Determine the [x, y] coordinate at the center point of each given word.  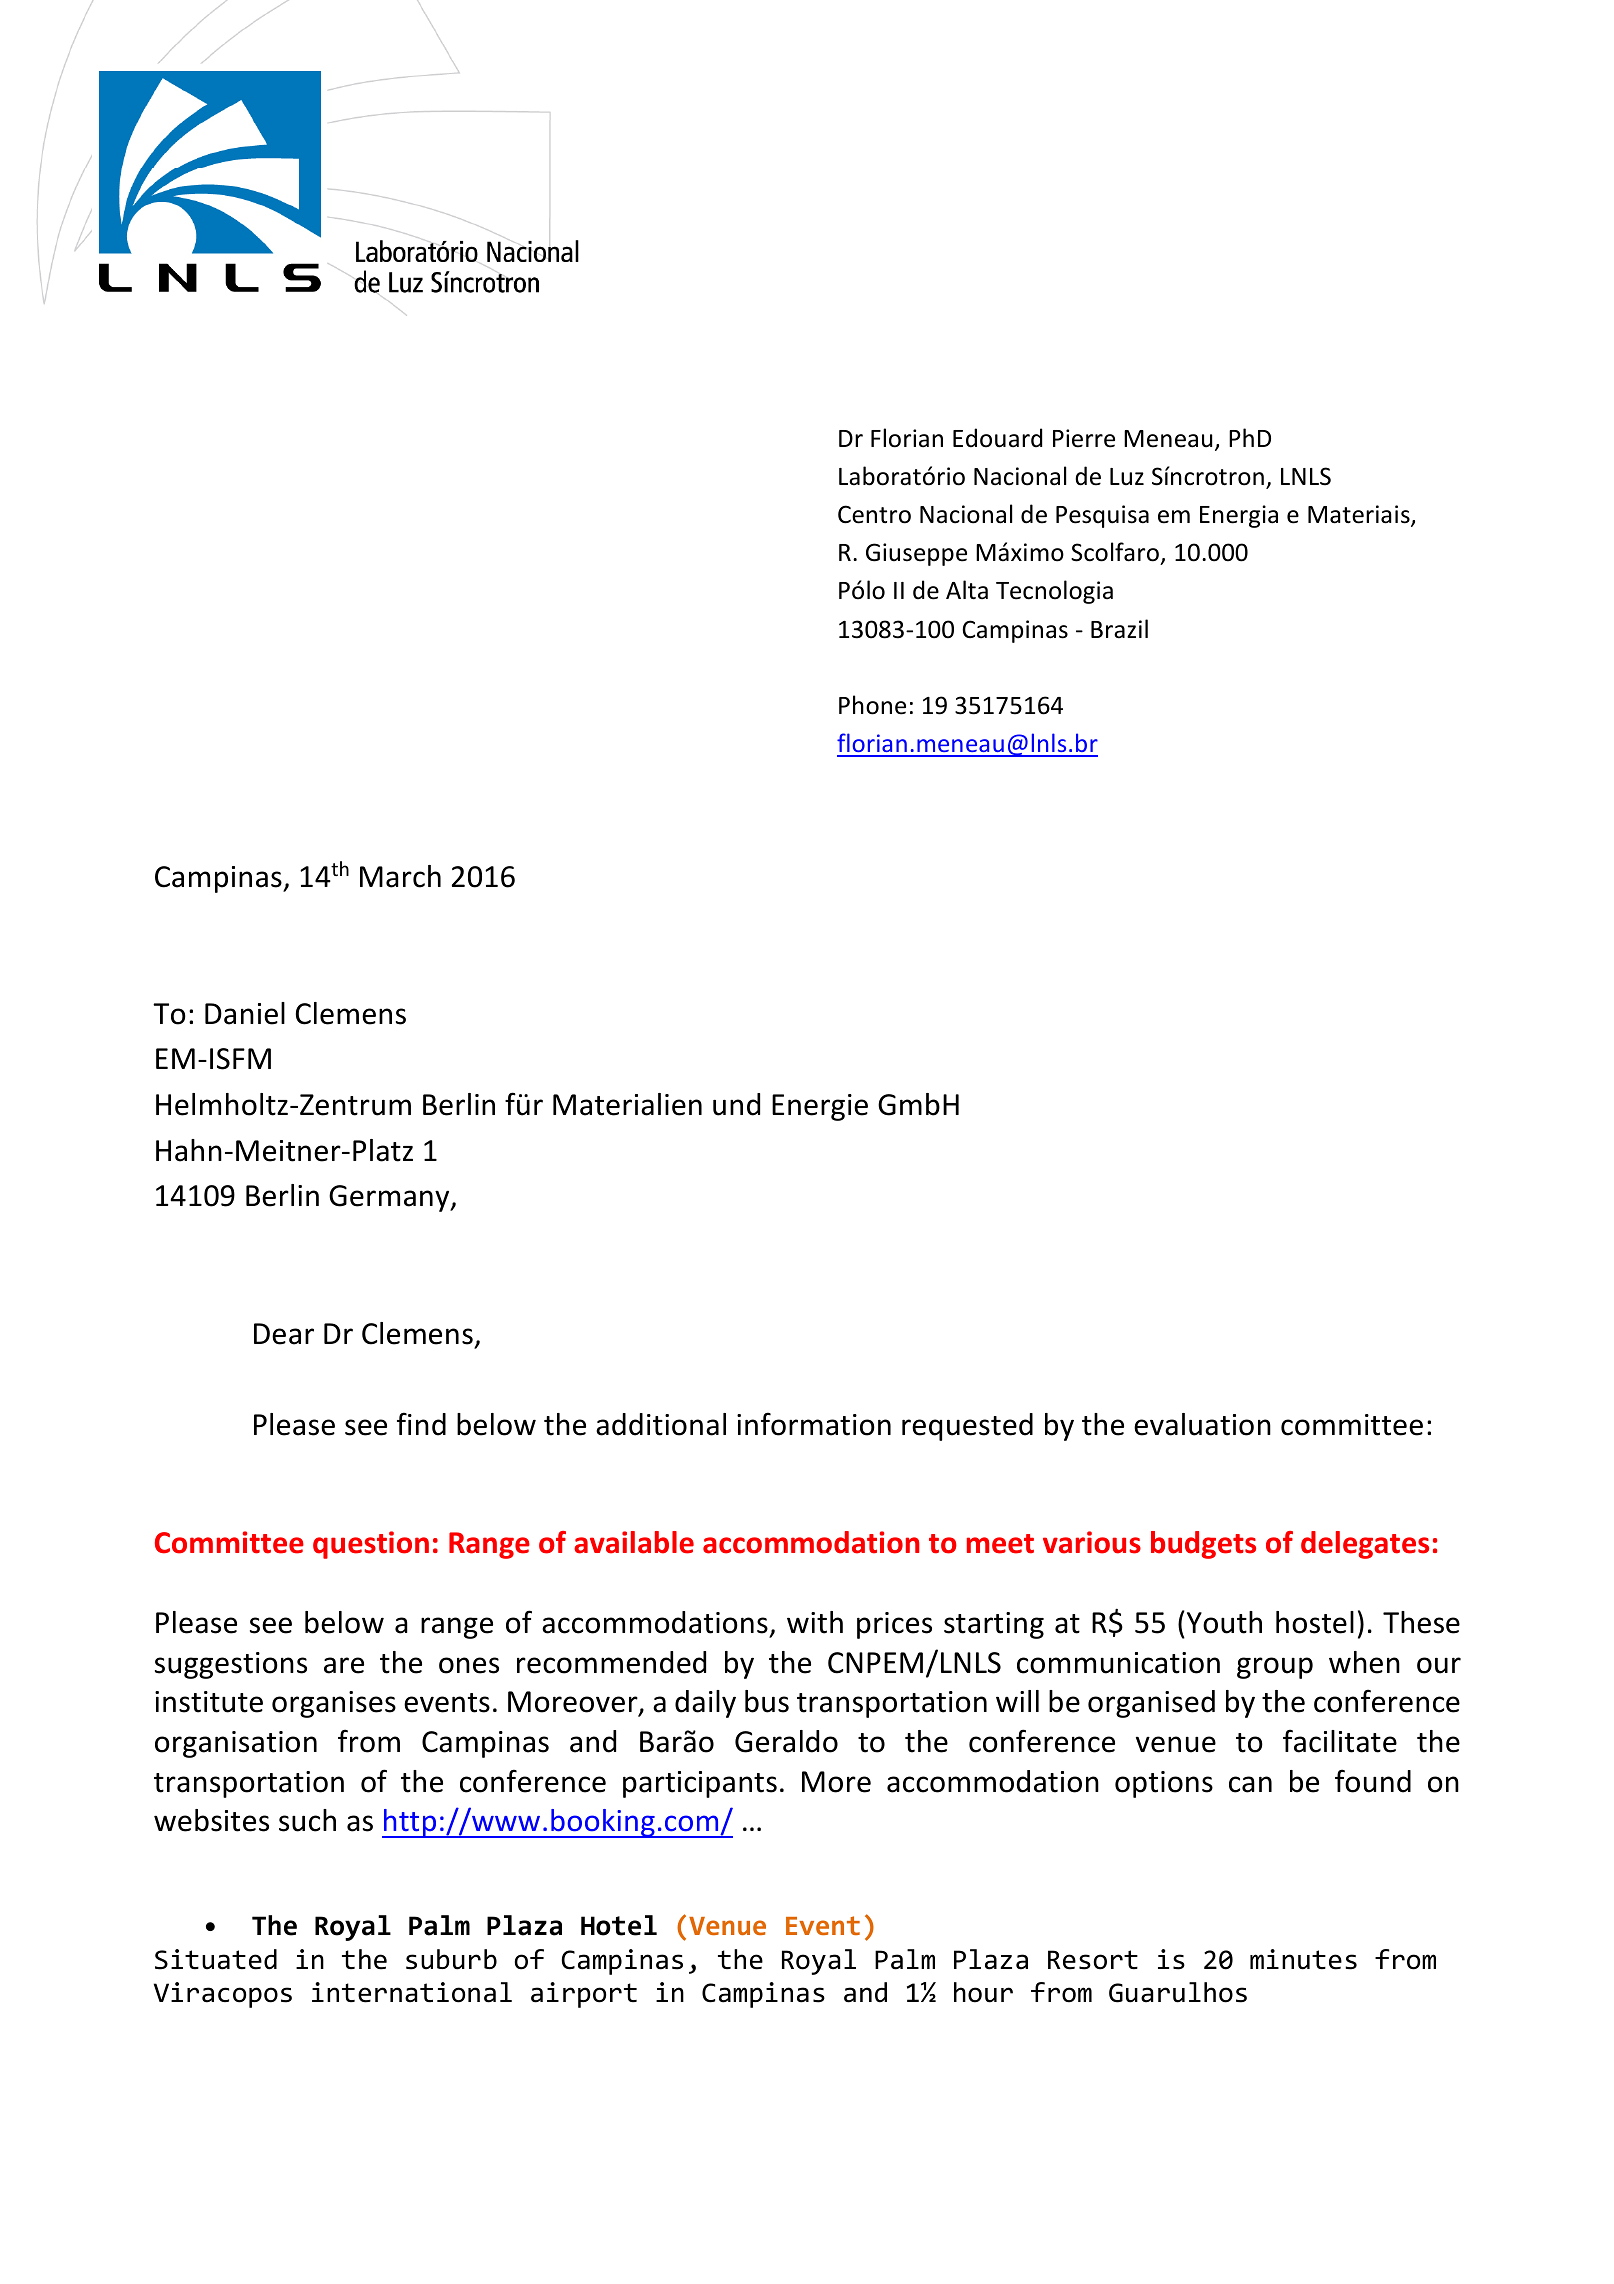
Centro [874, 514]
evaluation [1202, 1424]
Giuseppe [916, 554]
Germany [390, 1198]
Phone [872, 705]
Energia [1239, 516]
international [412, 1992]
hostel [1315, 1622]
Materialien [627, 1104]
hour [983, 1992]
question [371, 1545]
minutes [1303, 1959]
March [400, 876]
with [815, 1622]
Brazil [1119, 629]
